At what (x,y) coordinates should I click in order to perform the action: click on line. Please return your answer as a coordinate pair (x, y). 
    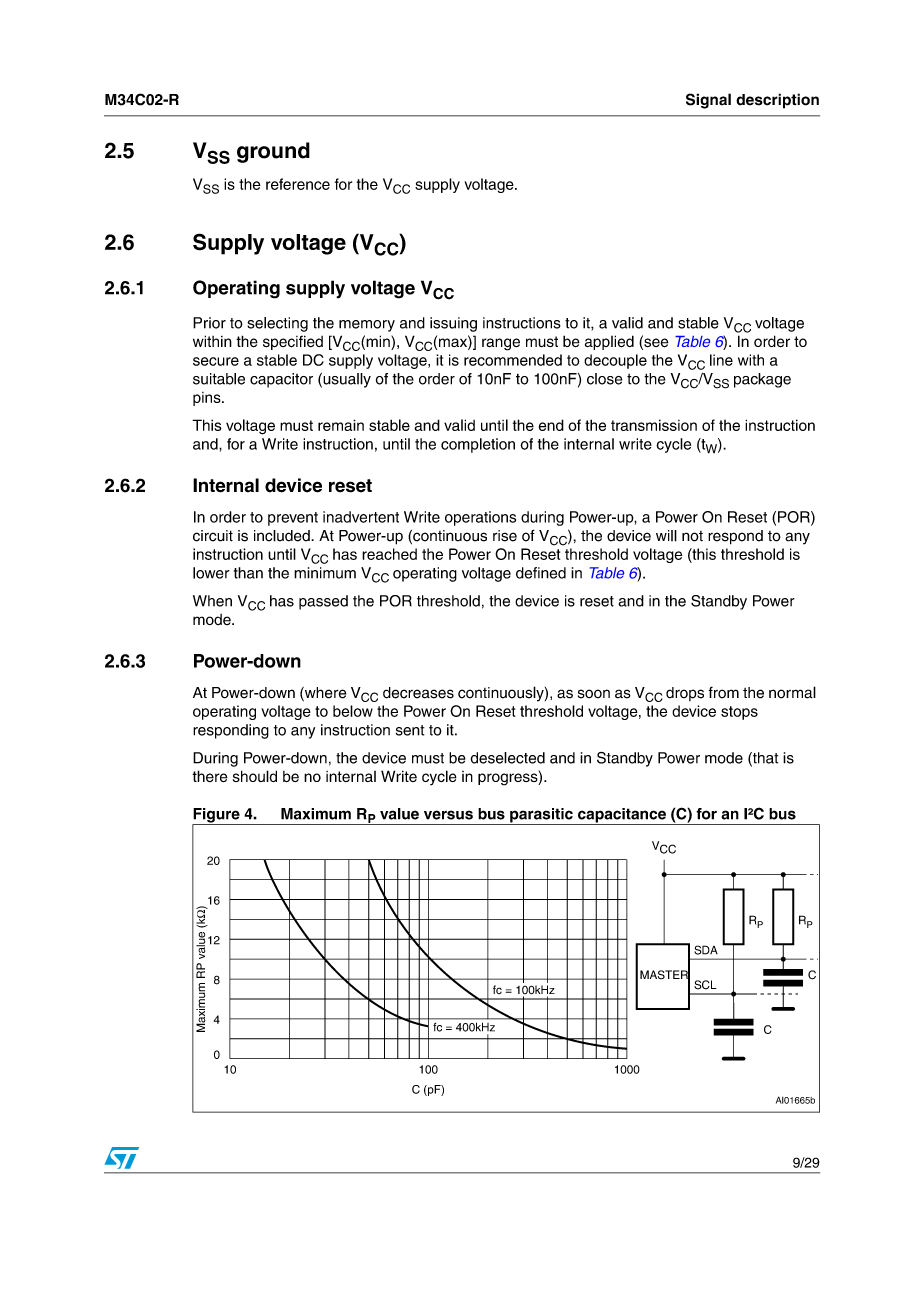
    Looking at the image, I should click on (721, 360).
